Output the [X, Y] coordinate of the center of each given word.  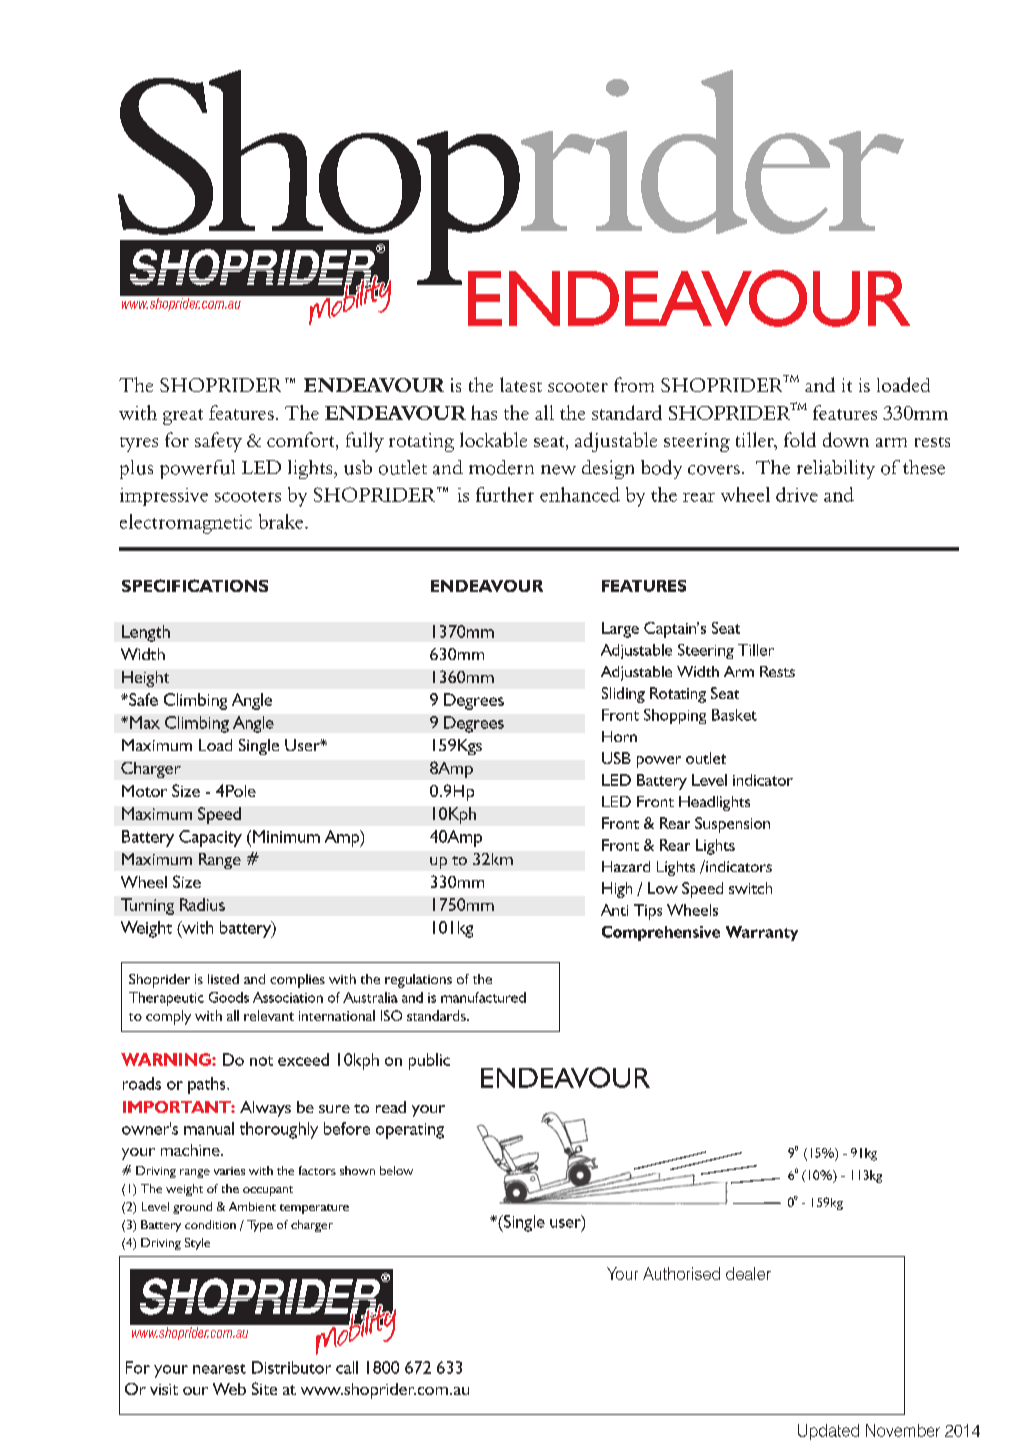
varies [229, 1171]
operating [410, 1131]
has [484, 412]
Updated [828, 1432]
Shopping [675, 716]
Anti [614, 910]
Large [620, 630]
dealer [748, 1273]
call [347, 1367]
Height [145, 679]
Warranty [762, 933]
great [183, 417]
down [846, 439]
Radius [202, 904]
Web [229, 1389]
